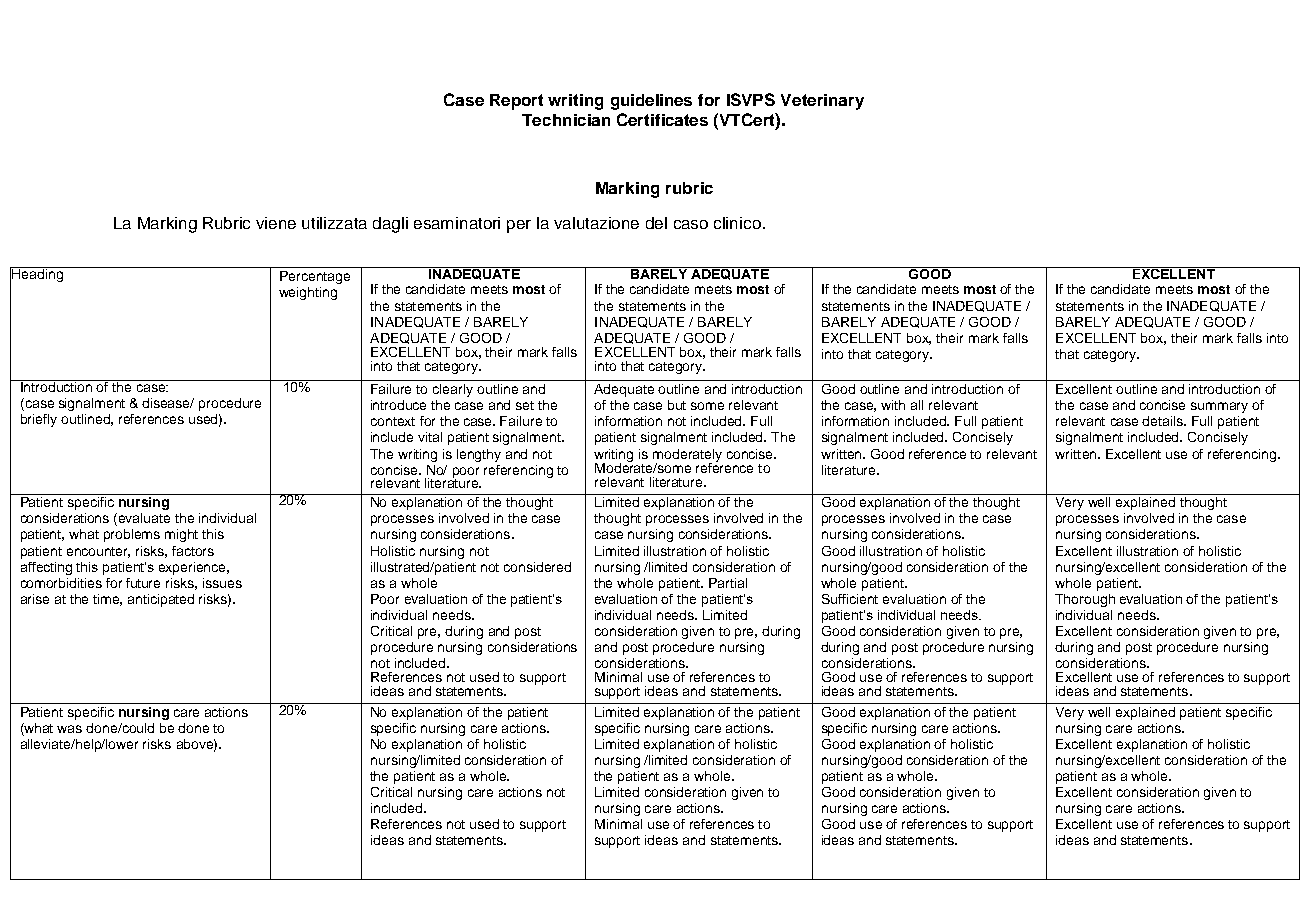  What do you see at coordinates (69, 729) in the screenshot?
I see `was` at bounding box center [69, 729].
